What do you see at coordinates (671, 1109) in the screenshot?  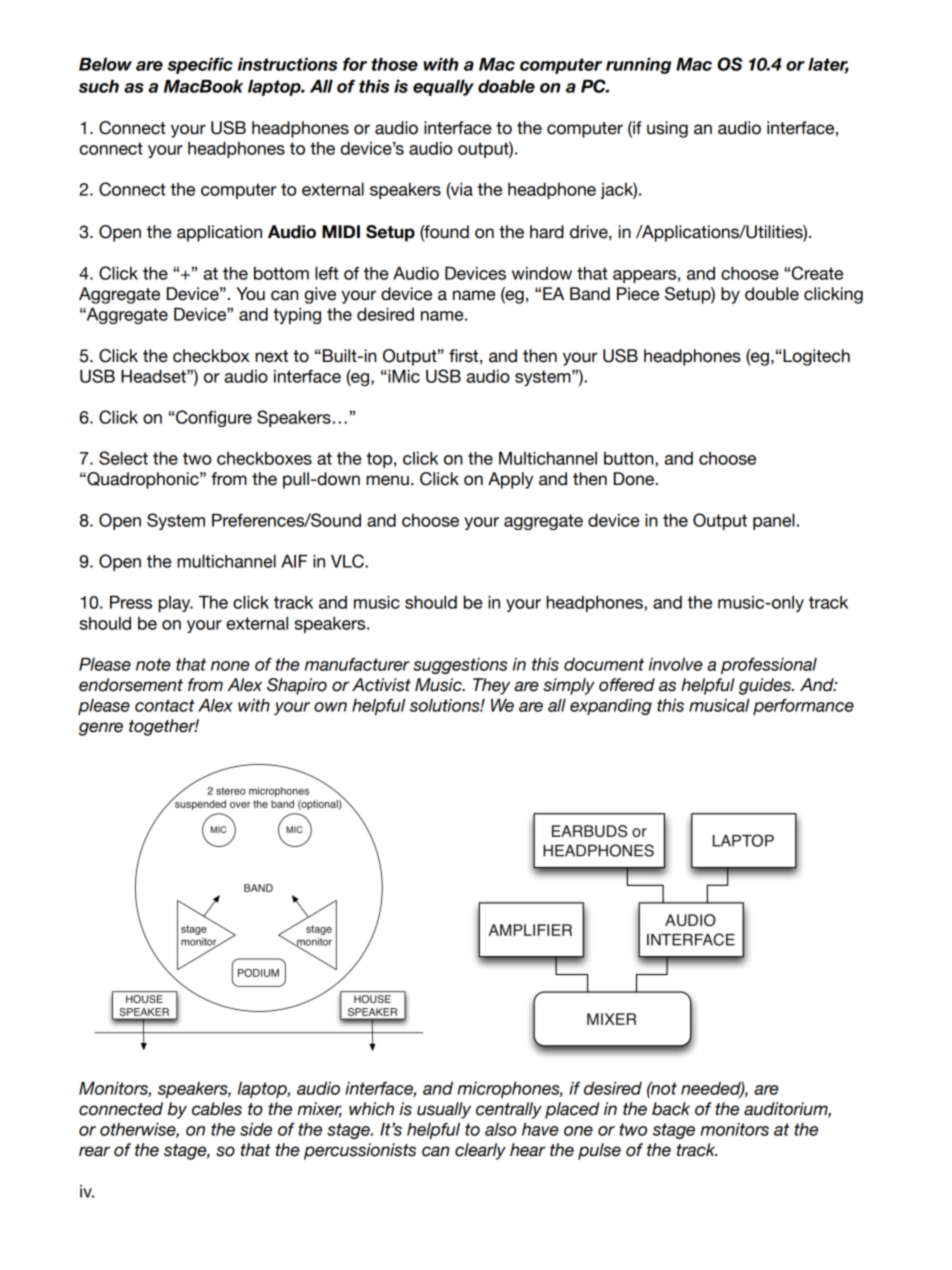 I see `back` at bounding box center [671, 1109].
